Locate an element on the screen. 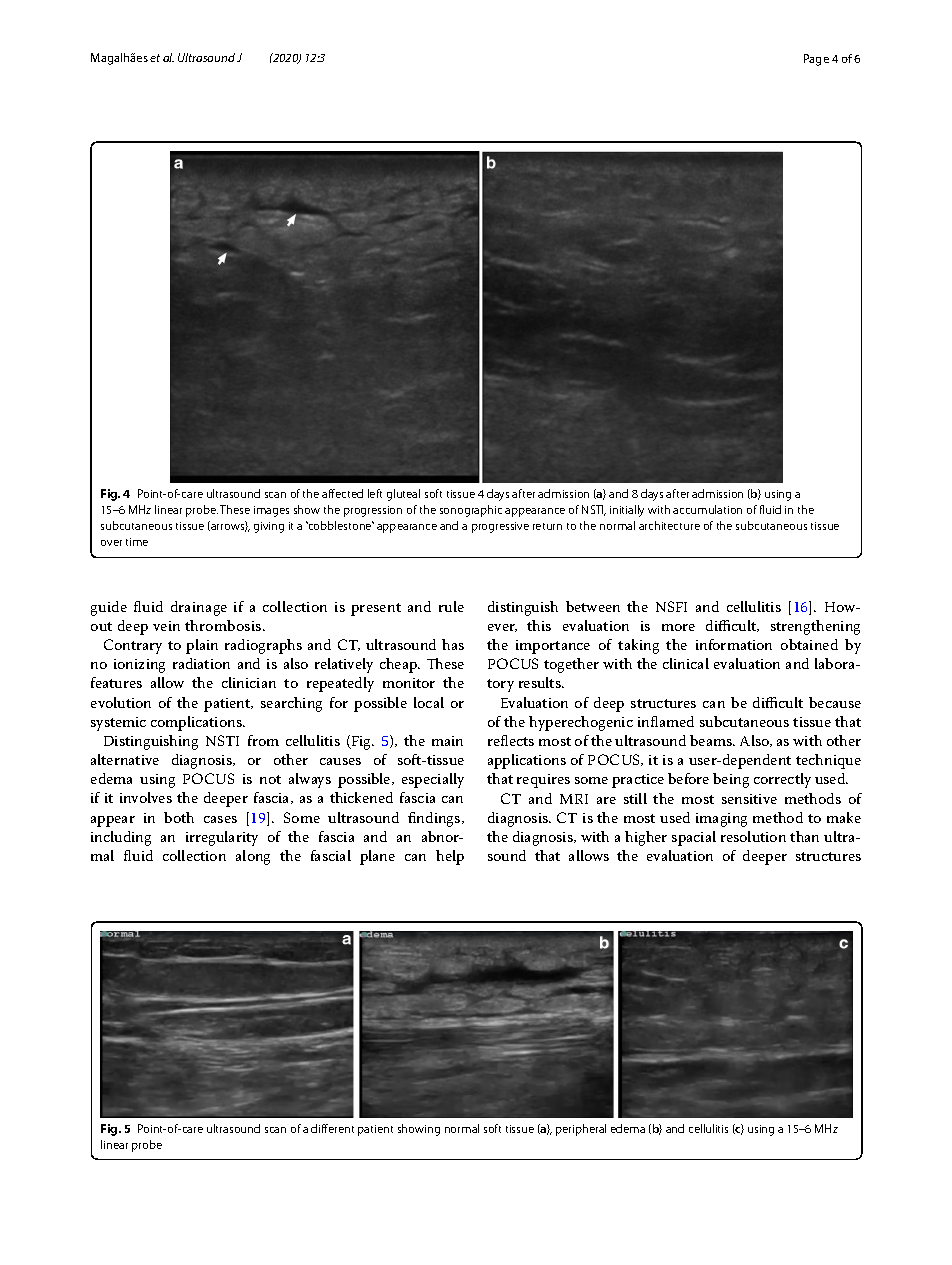  resolution is located at coordinates (753, 836).
